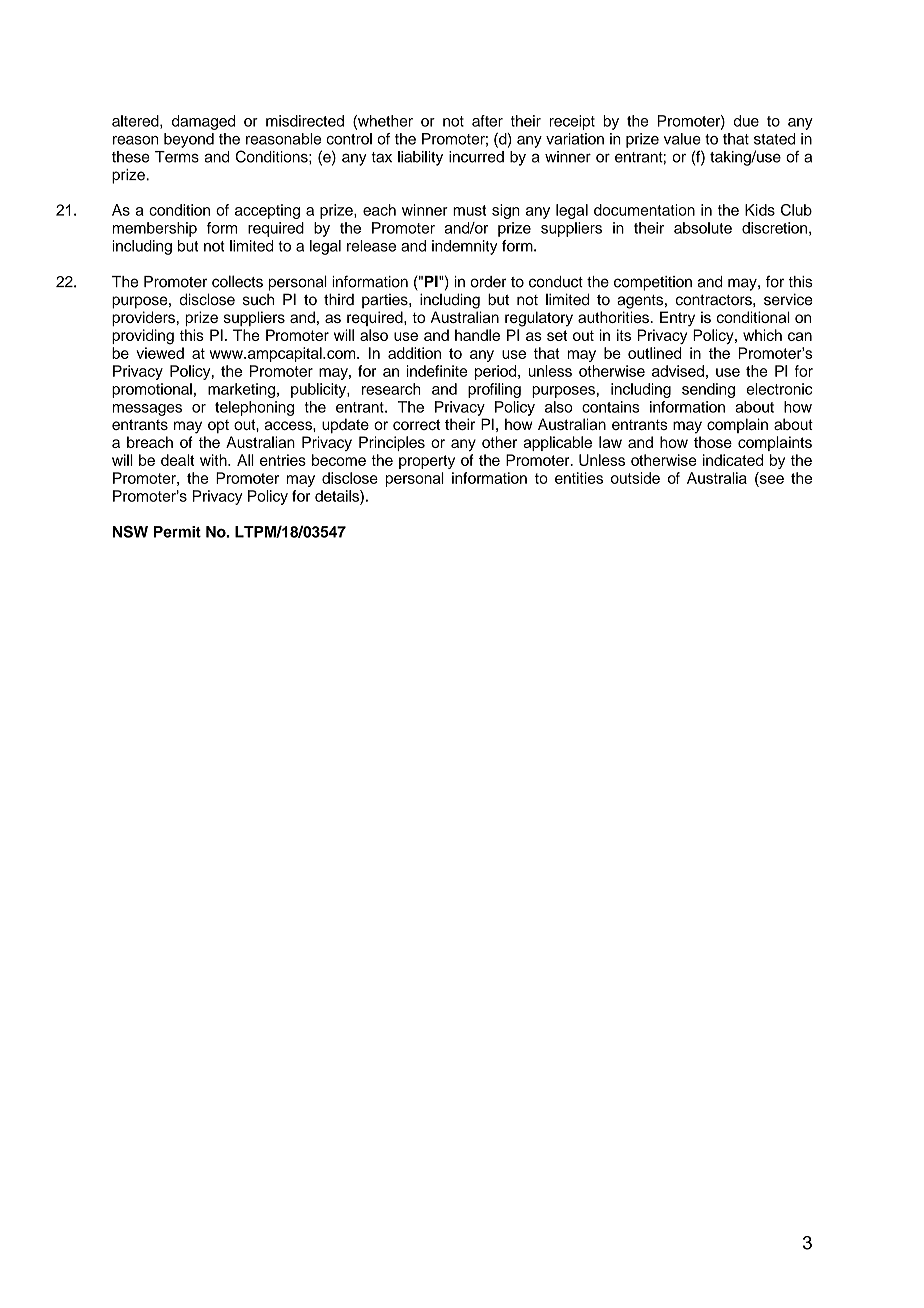  I want to click on beyond, so click(189, 140).
